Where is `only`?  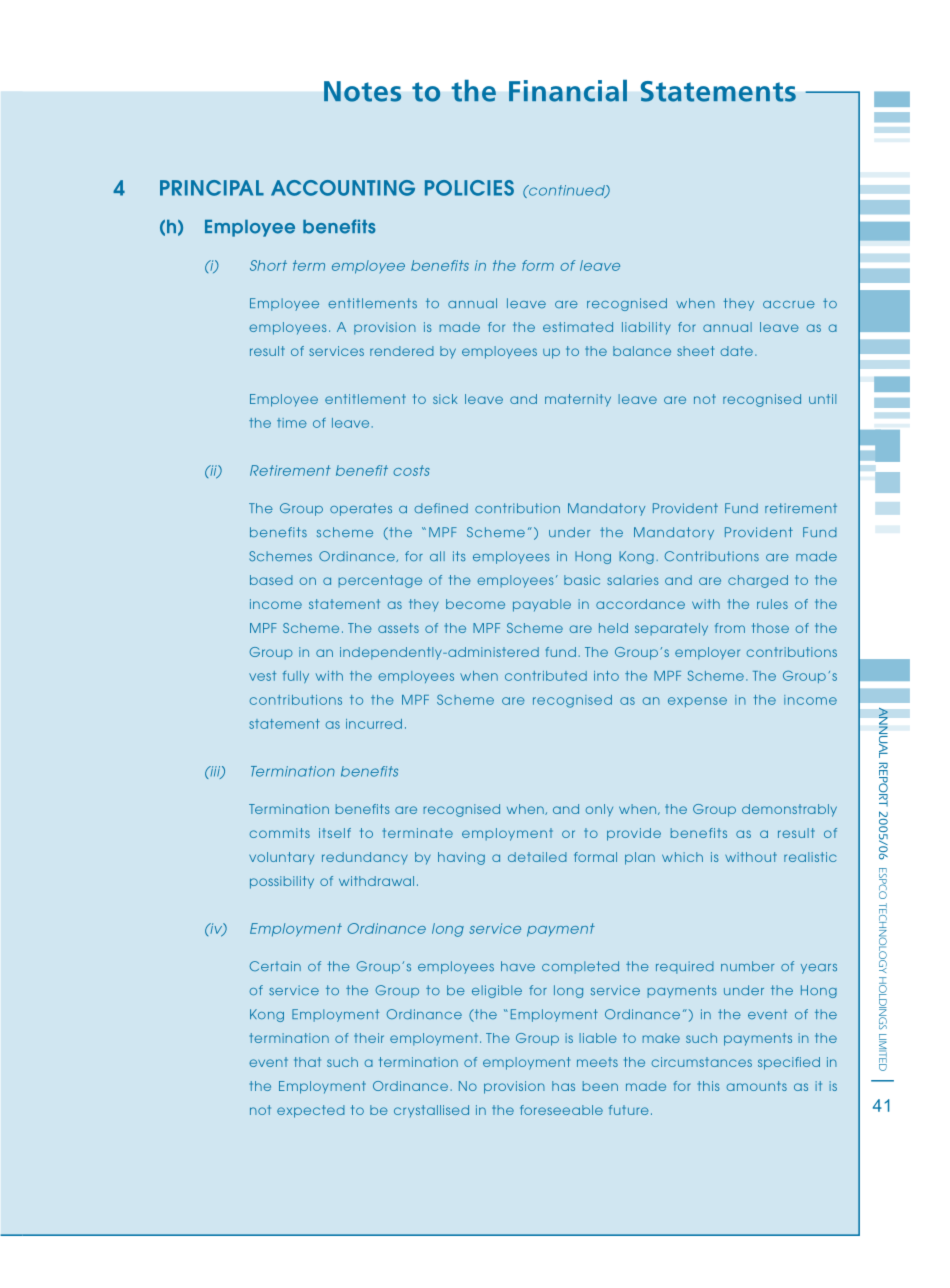 only is located at coordinates (599, 810).
